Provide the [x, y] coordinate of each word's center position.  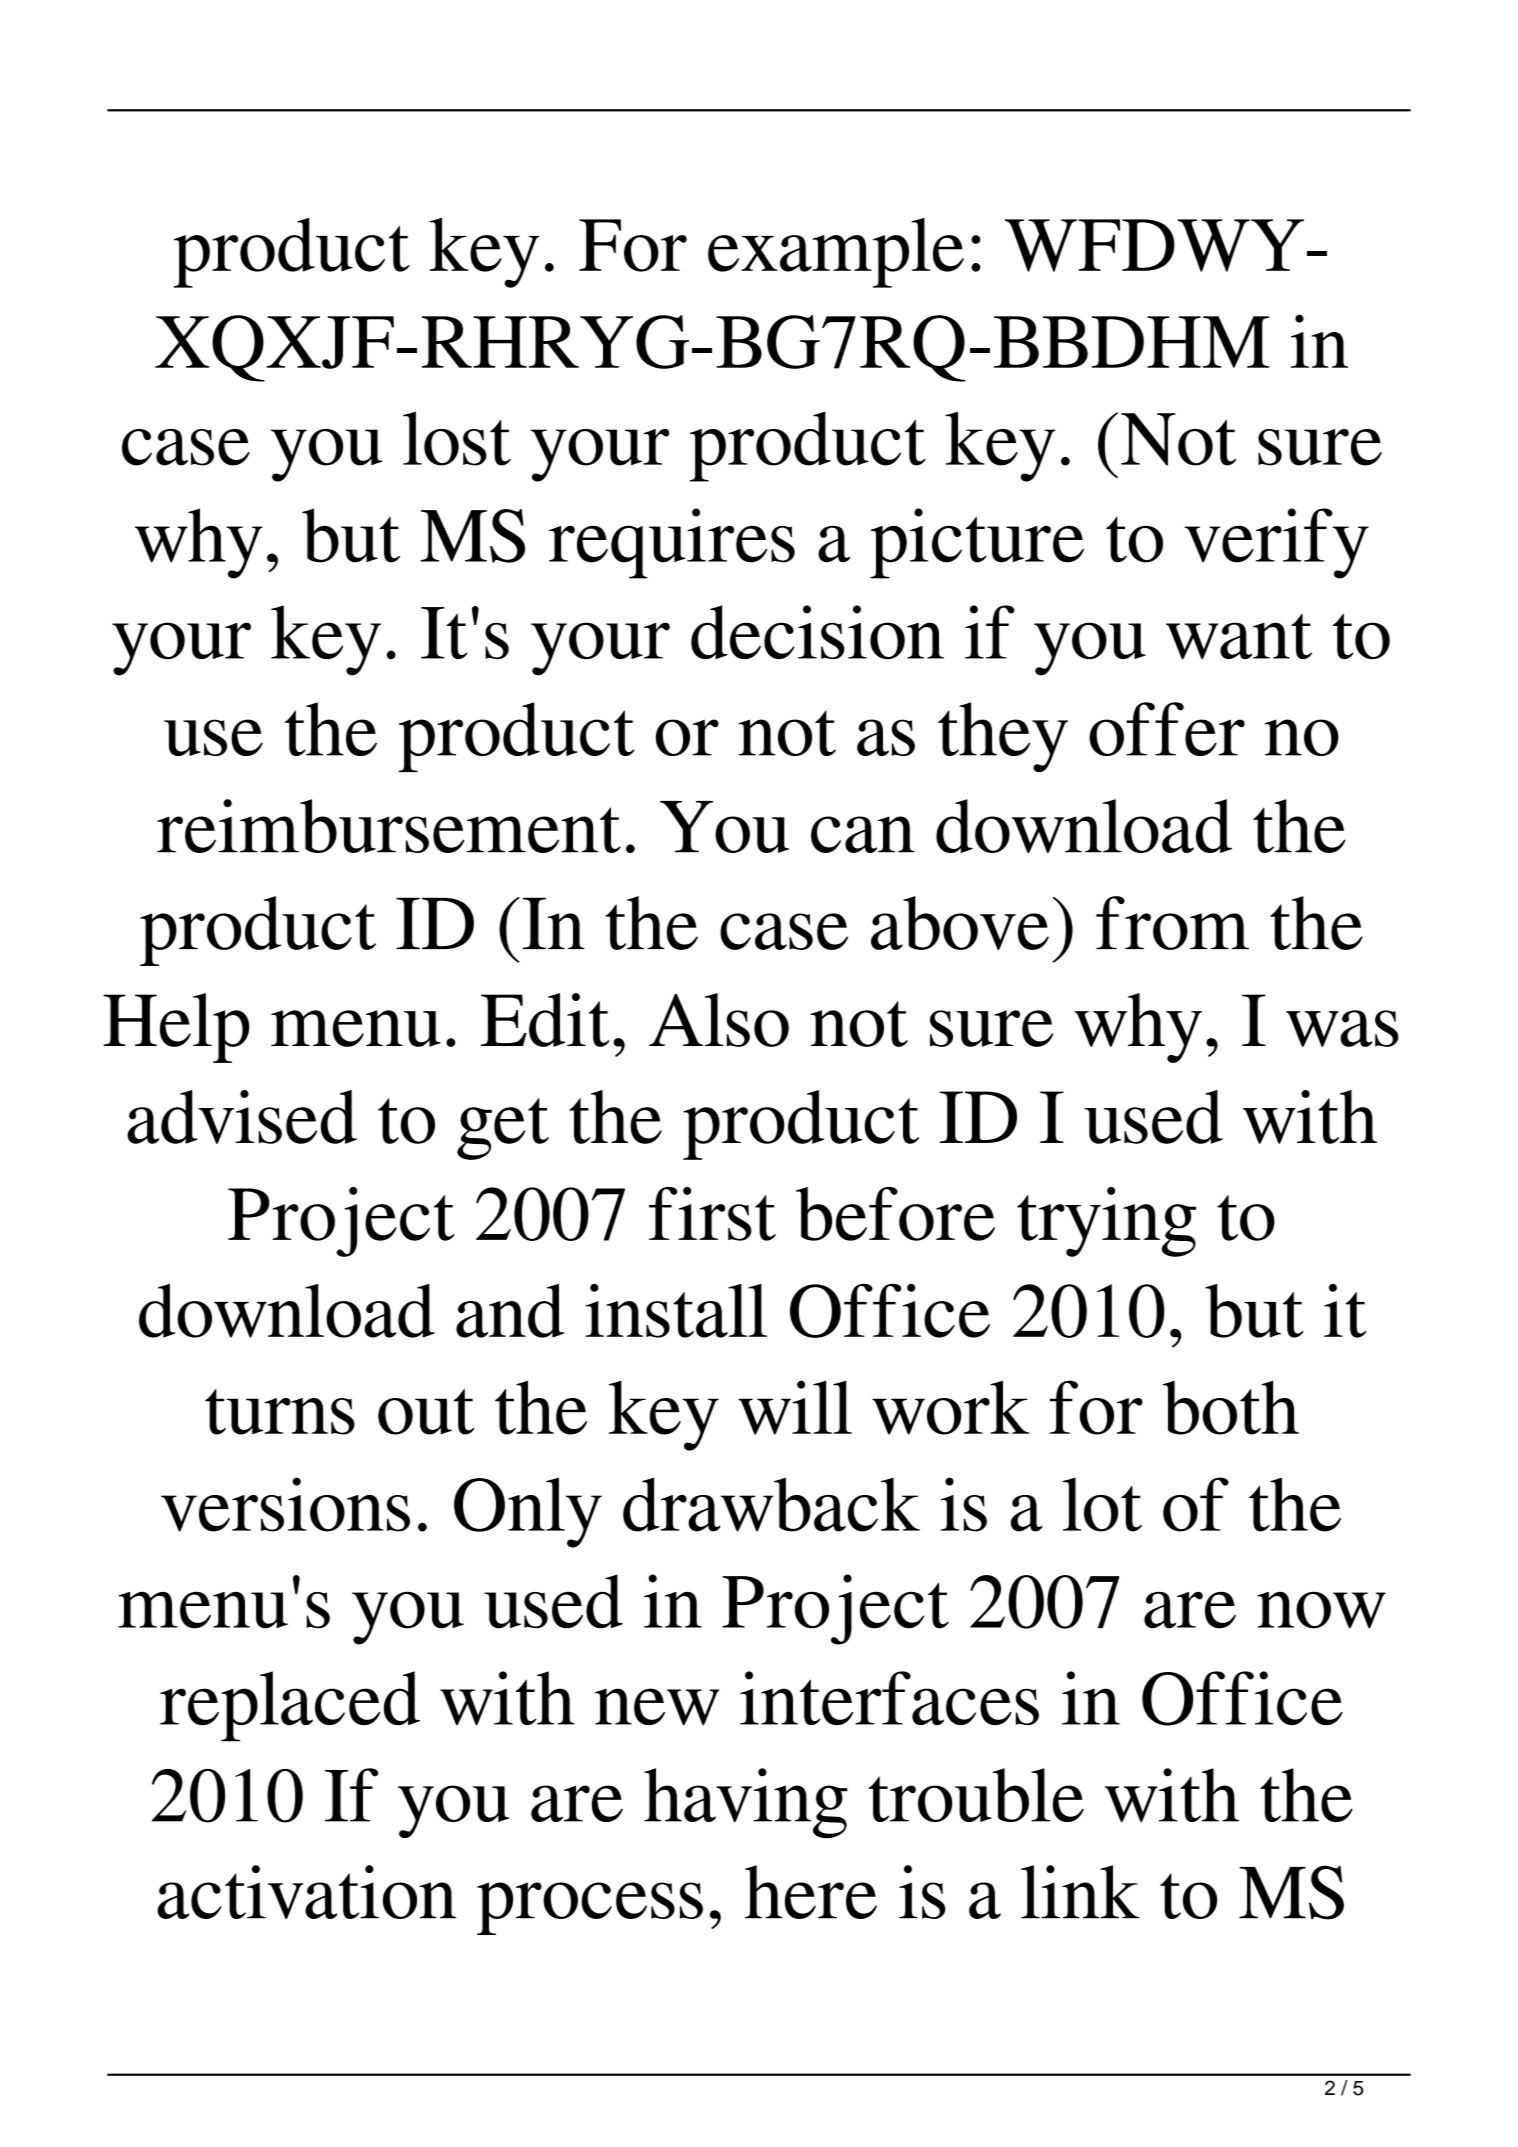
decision [817, 632]
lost [457, 438]
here [811, 1892]
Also [719, 1020]
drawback [771, 1504]
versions [285, 1504]
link [1080, 1892]
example [836, 253]
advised [242, 1117]
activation [306, 1892]
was [1342, 1028]
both [1231, 1408]
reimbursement [389, 826]
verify [1277, 543]
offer [1167, 729]
